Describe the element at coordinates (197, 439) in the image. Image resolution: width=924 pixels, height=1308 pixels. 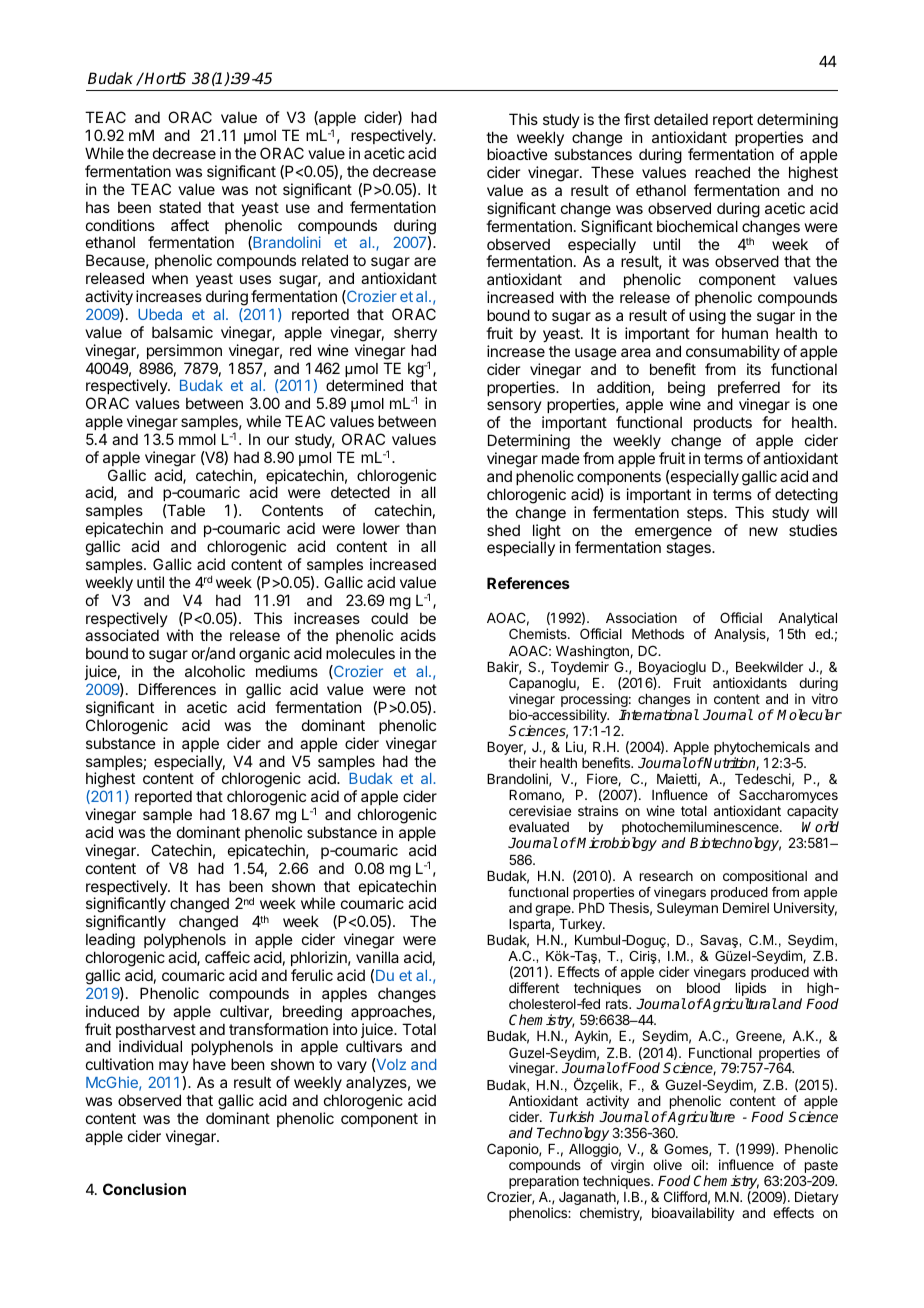
I see `mmol` at that location.
